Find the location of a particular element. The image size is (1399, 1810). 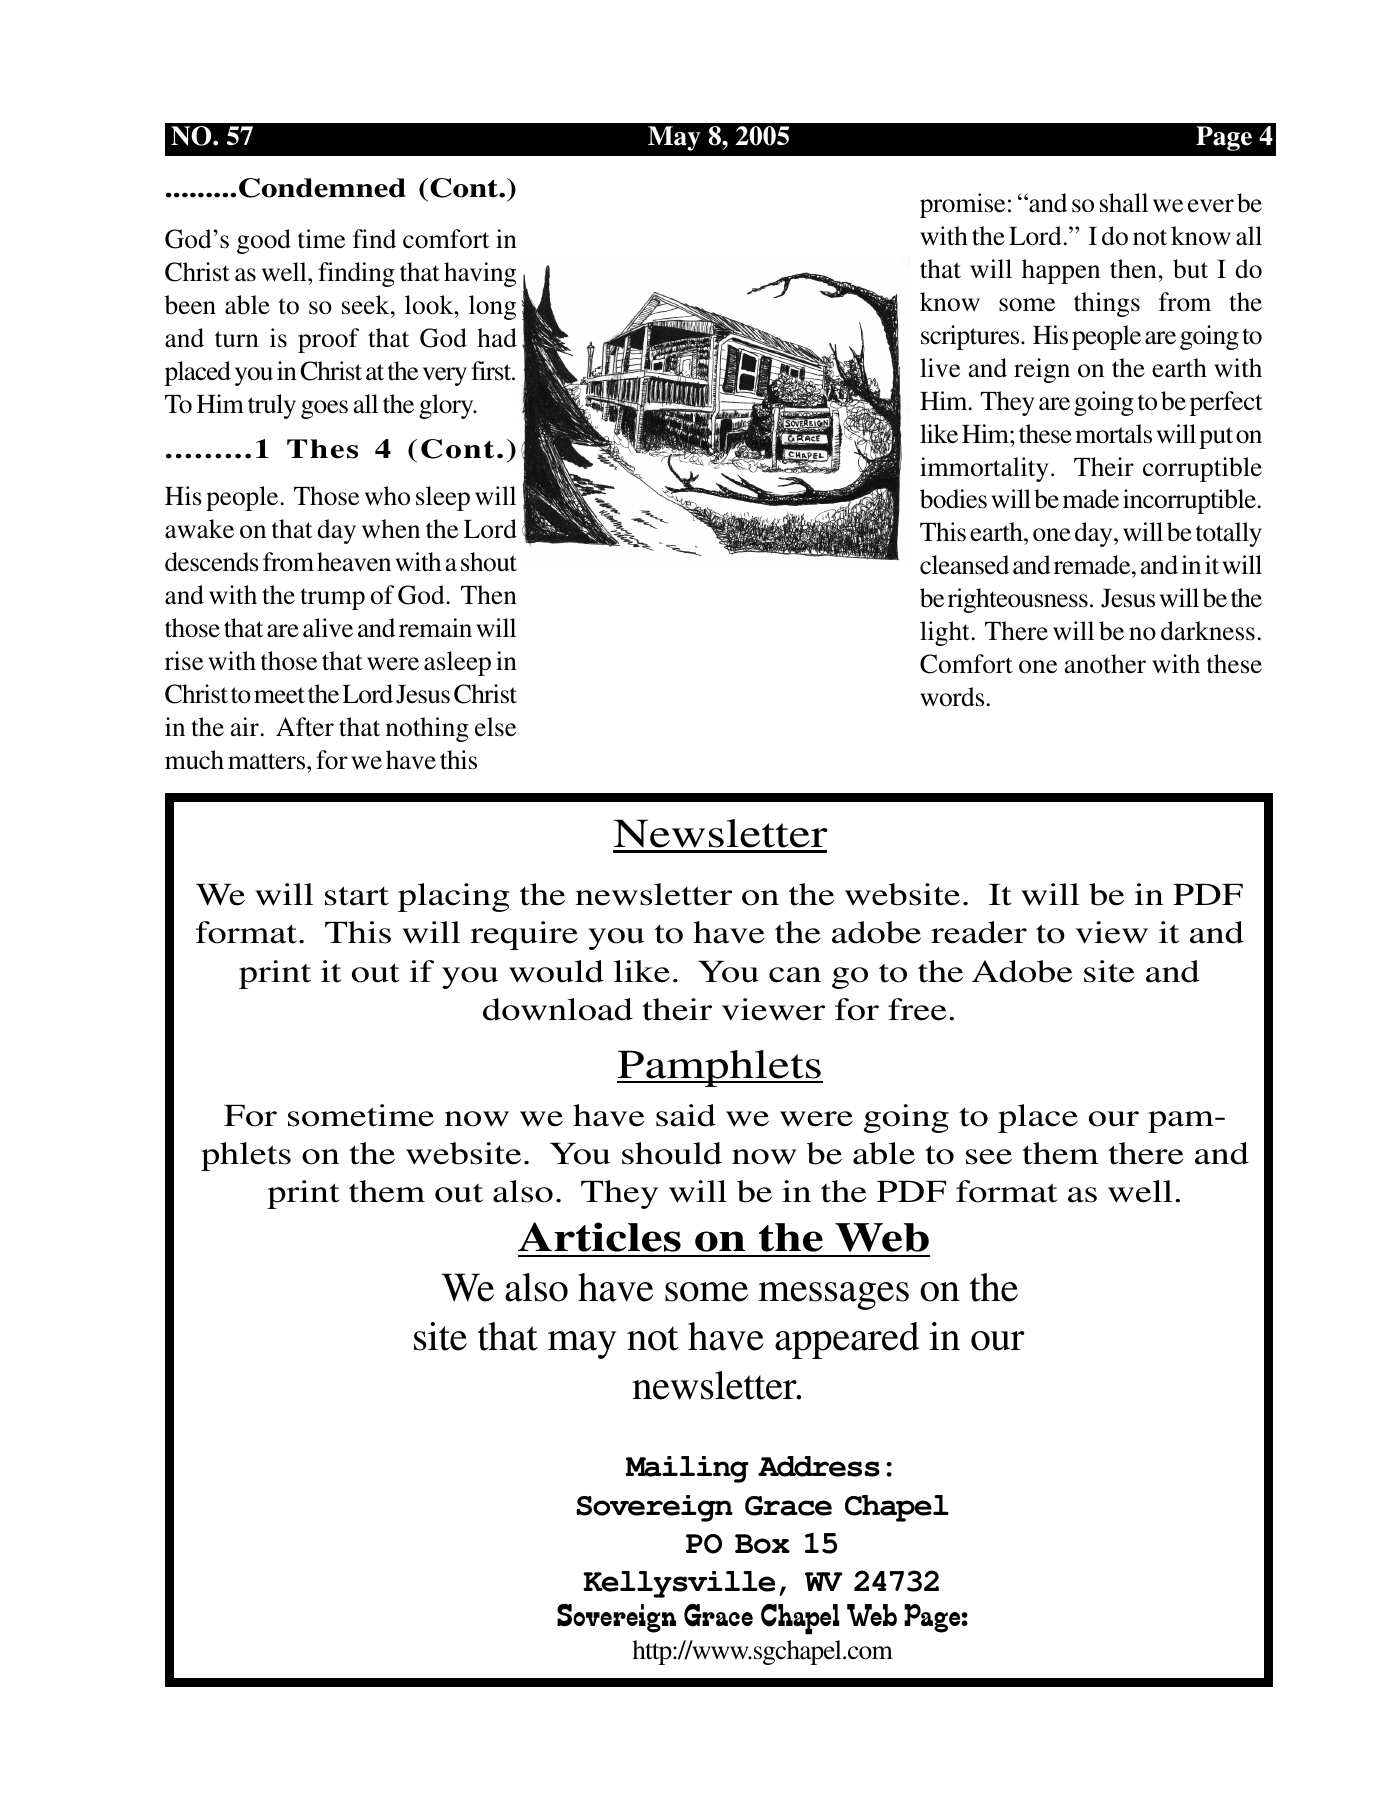

said is located at coordinates (686, 1115).
